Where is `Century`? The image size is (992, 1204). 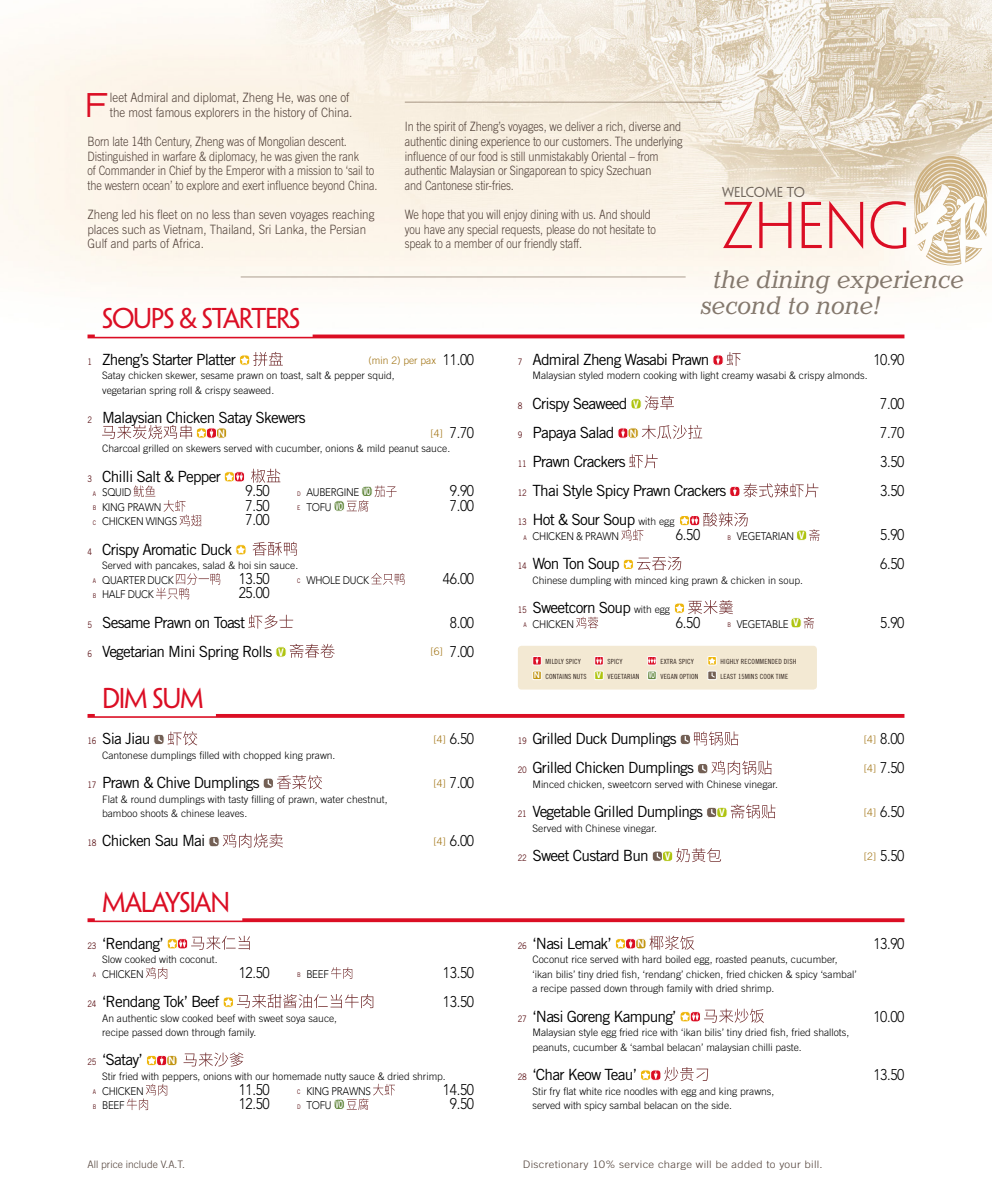
Century is located at coordinates (173, 142).
